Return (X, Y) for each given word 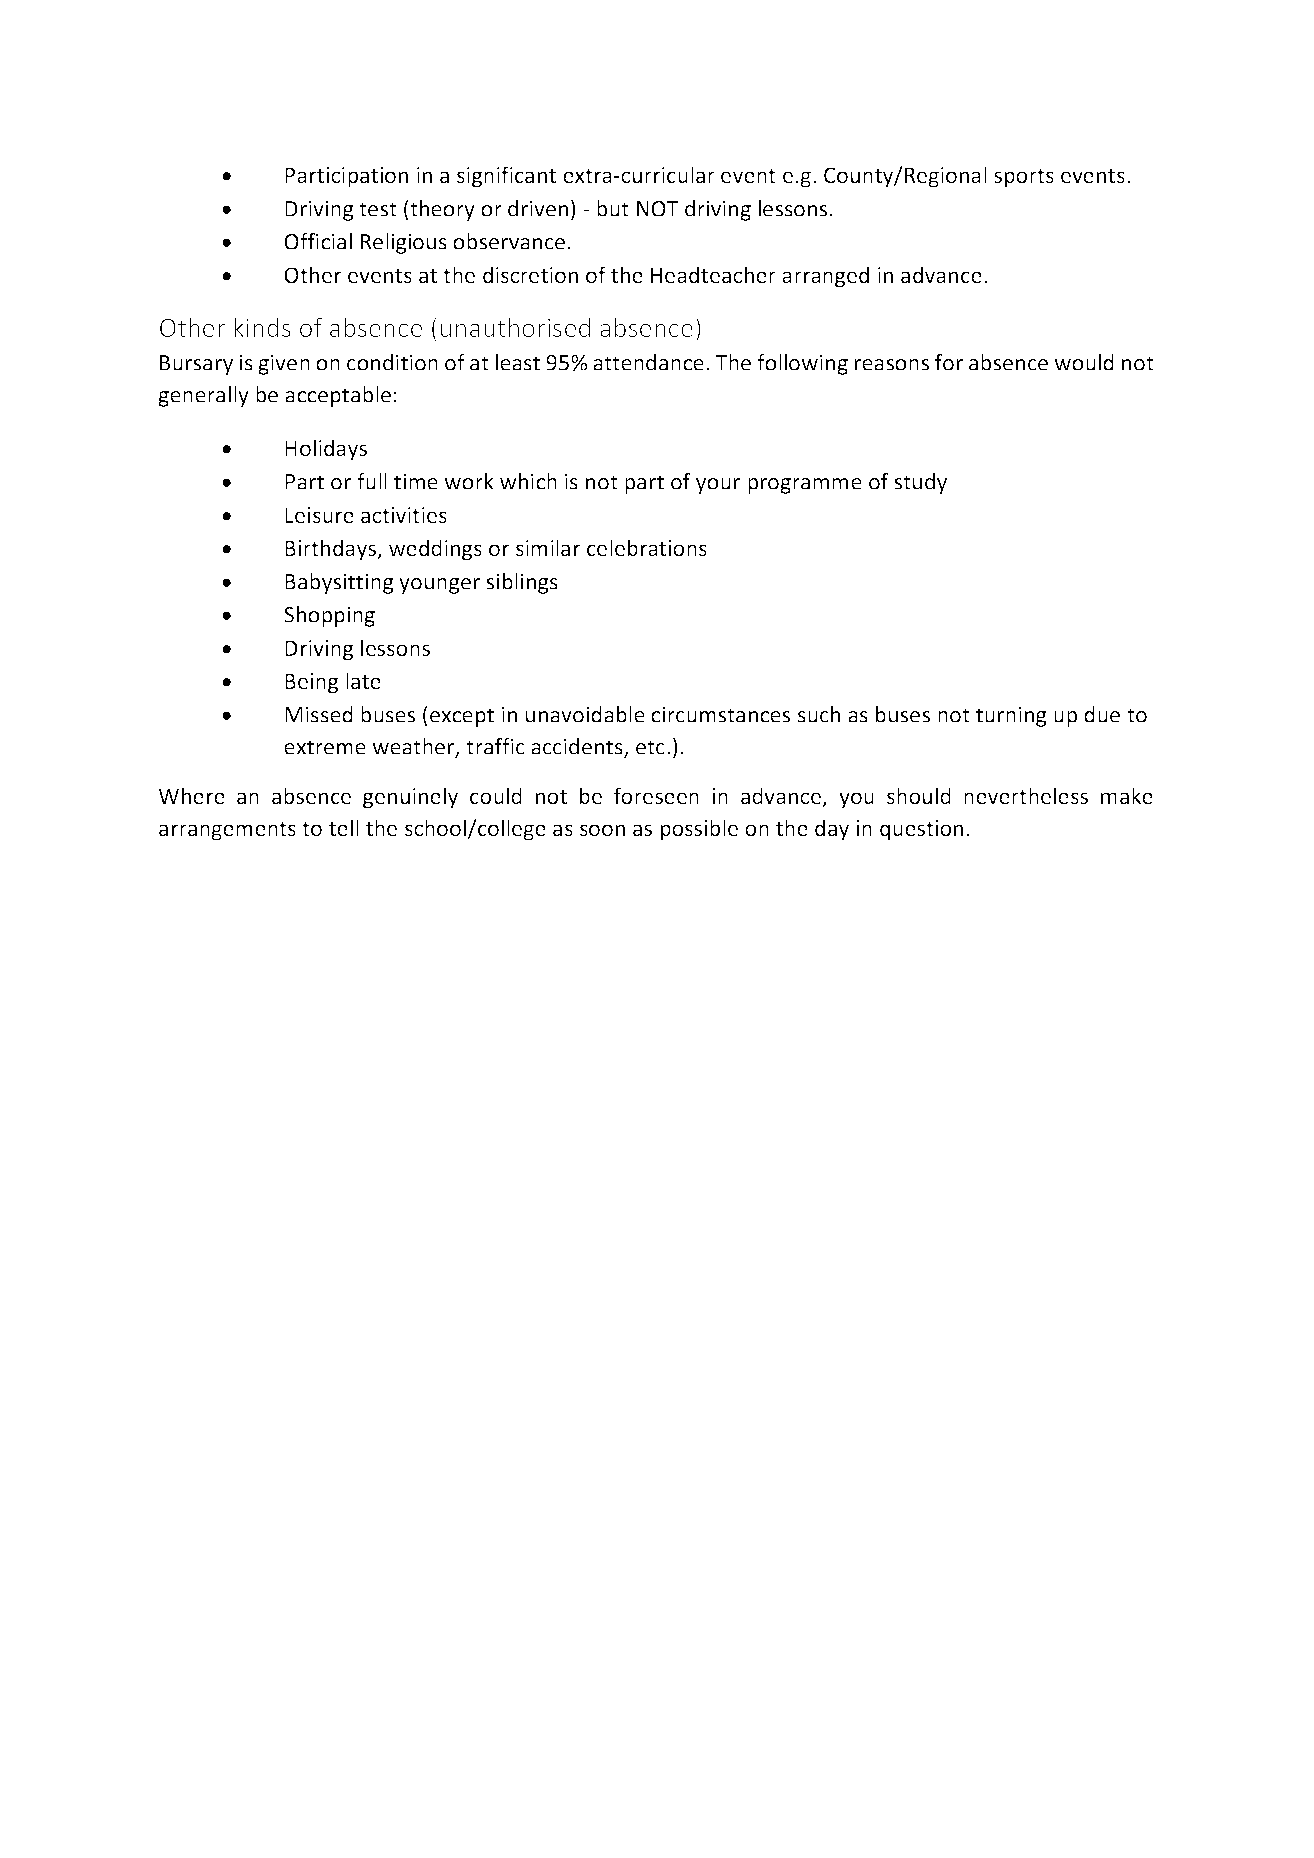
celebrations (647, 547)
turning (1011, 716)
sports (1024, 178)
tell (344, 827)
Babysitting (339, 583)
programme (805, 486)
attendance (648, 362)
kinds (262, 327)
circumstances (720, 714)
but (613, 208)
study (920, 483)
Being (312, 683)
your (718, 486)
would (1084, 362)
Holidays (326, 450)
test (378, 209)
